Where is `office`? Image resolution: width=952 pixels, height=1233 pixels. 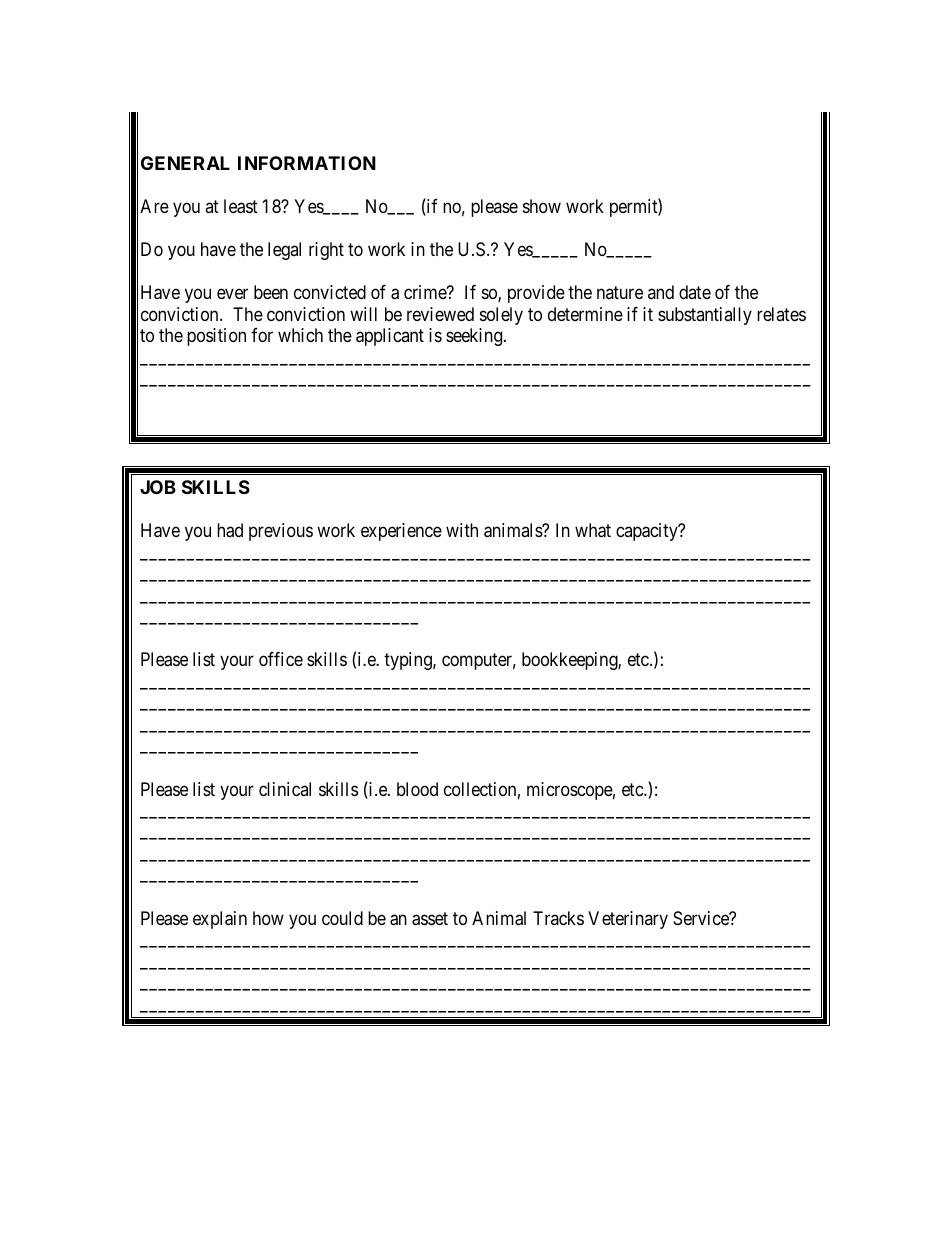
office is located at coordinates (281, 659).
